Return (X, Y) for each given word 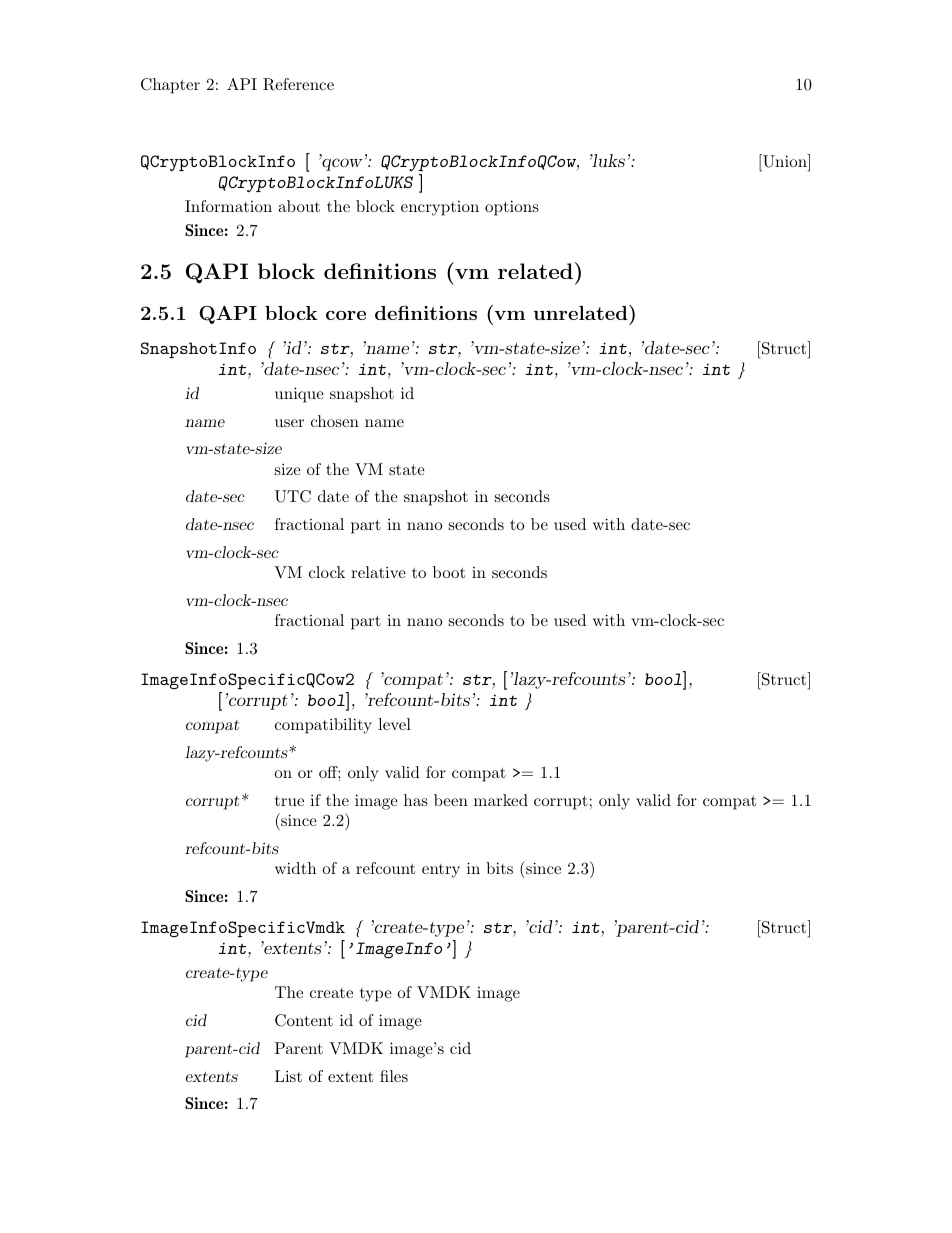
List (288, 1076)
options (512, 208)
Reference (298, 84)
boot (449, 572)
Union (785, 162)
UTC (293, 496)
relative (378, 572)
